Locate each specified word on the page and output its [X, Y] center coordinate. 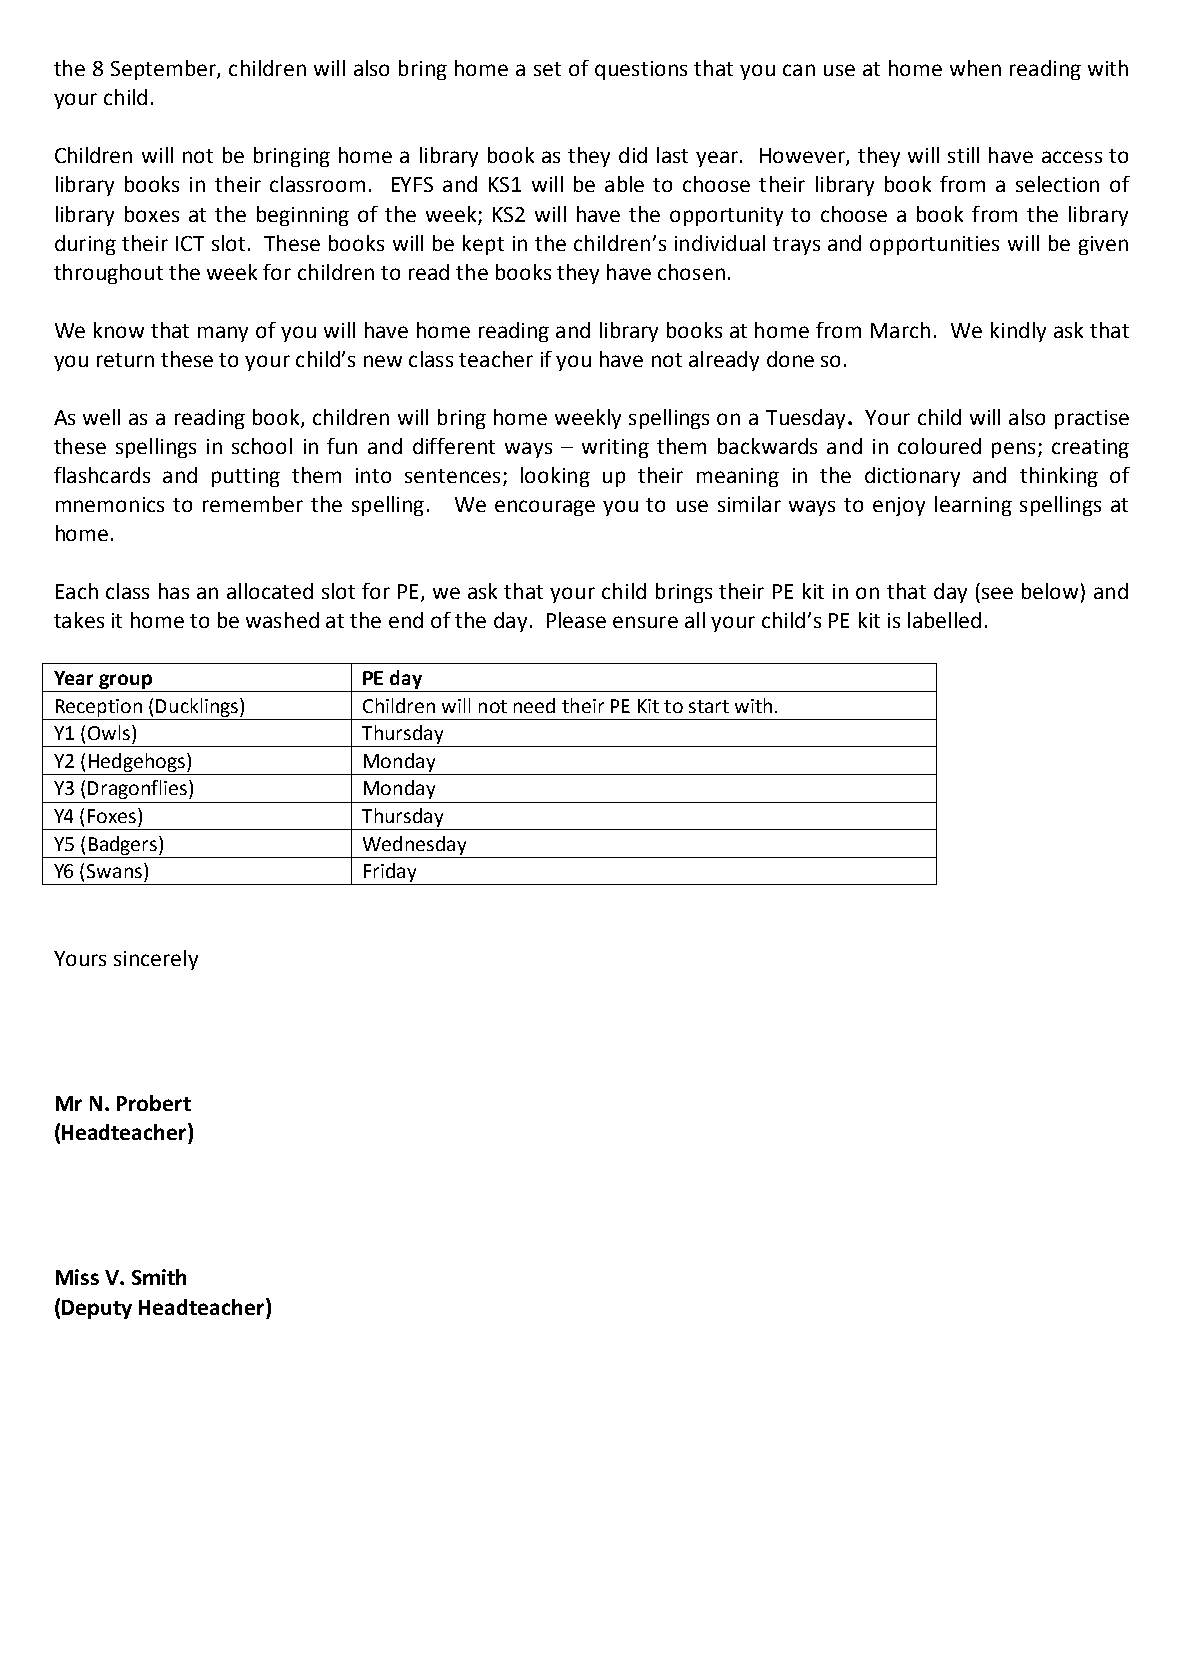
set [547, 69]
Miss [77, 1277]
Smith [159, 1277]
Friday [390, 874]
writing [615, 448]
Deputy [97, 1309]
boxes [152, 214]
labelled [944, 620]
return [125, 360]
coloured [939, 446]
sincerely [156, 960]
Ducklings [198, 707]
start [709, 706]
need [534, 705]
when [975, 68]
